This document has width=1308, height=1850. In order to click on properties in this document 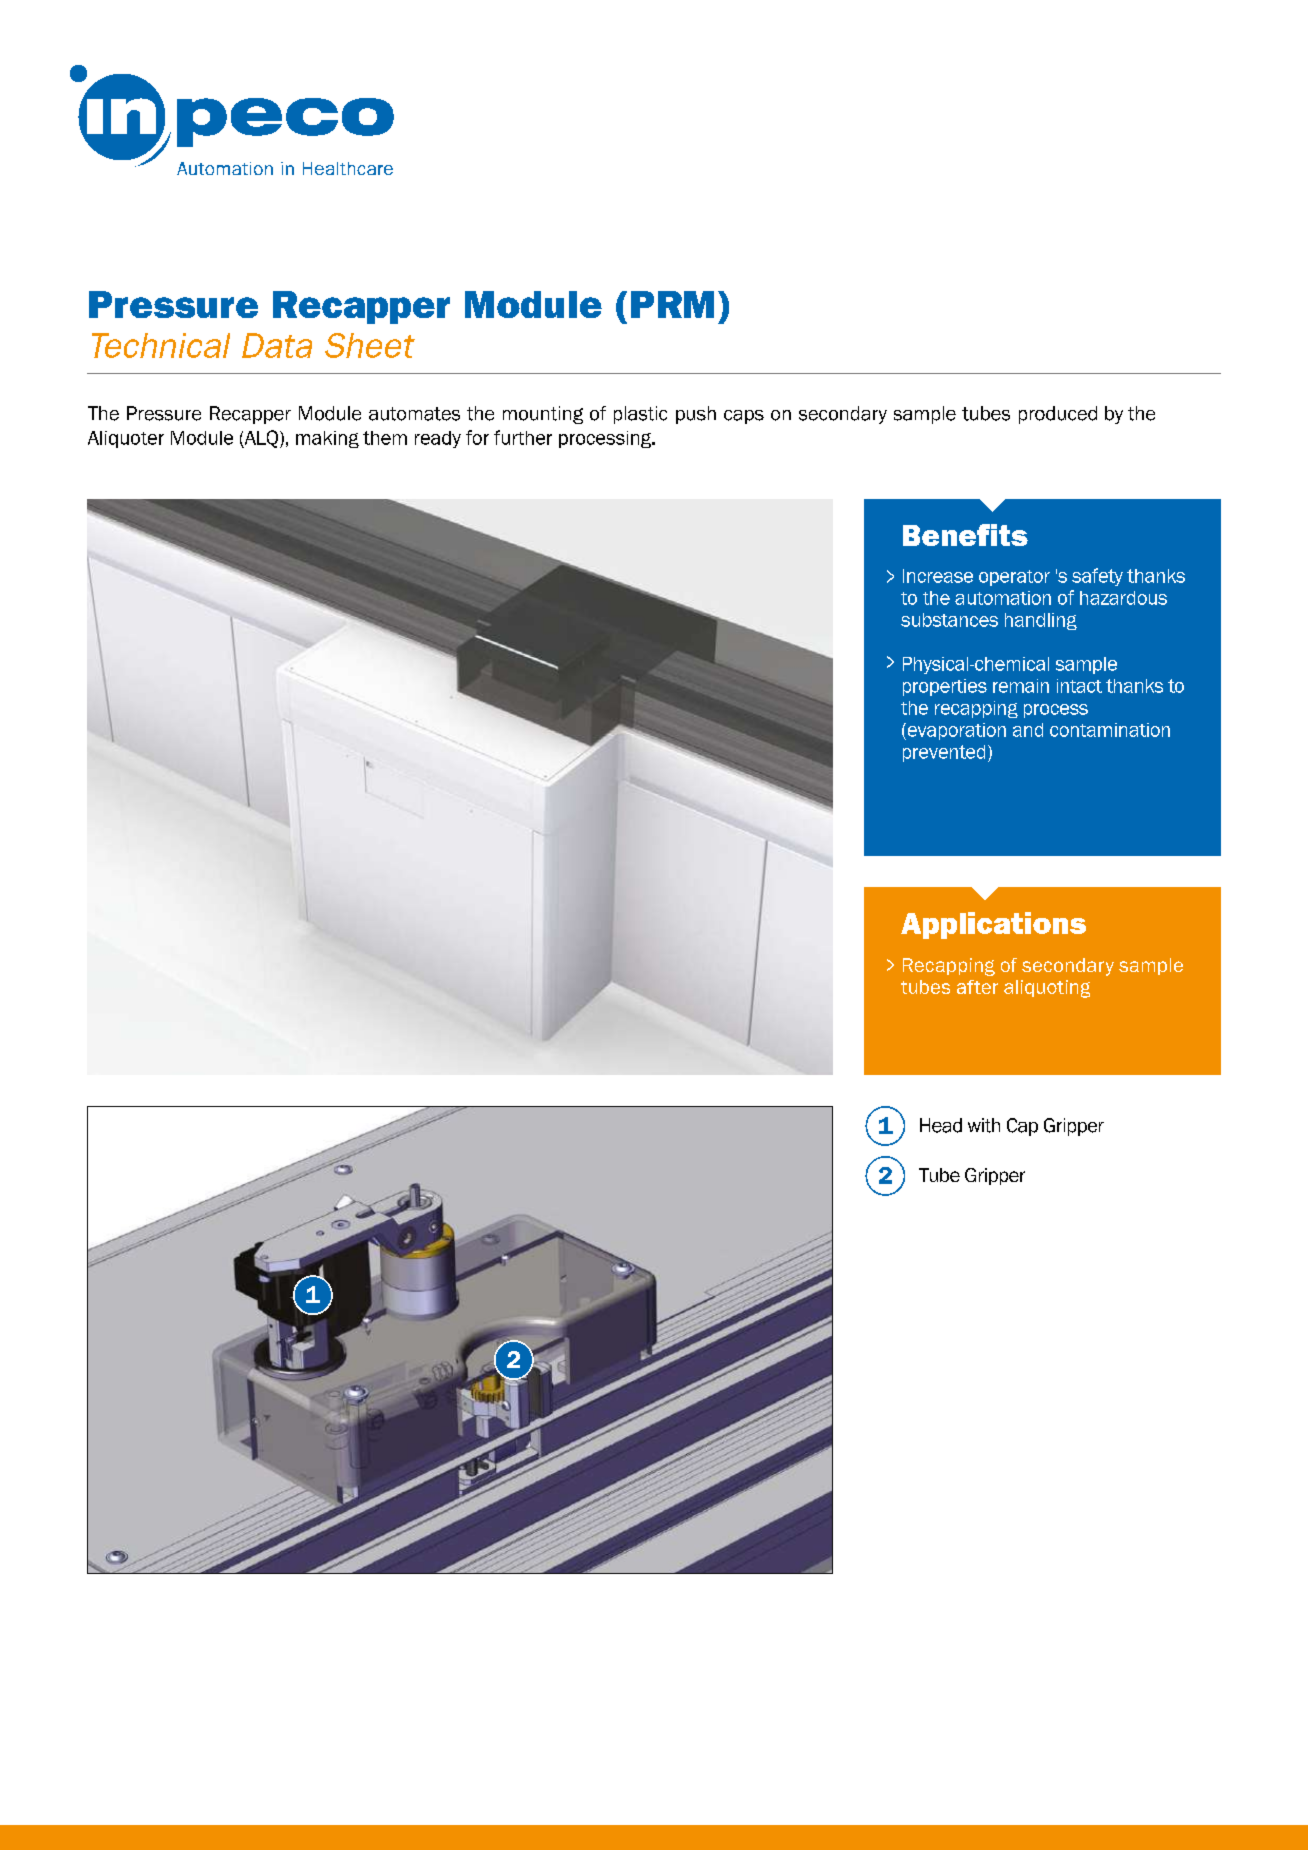, I will do `click(945, 687)`.
